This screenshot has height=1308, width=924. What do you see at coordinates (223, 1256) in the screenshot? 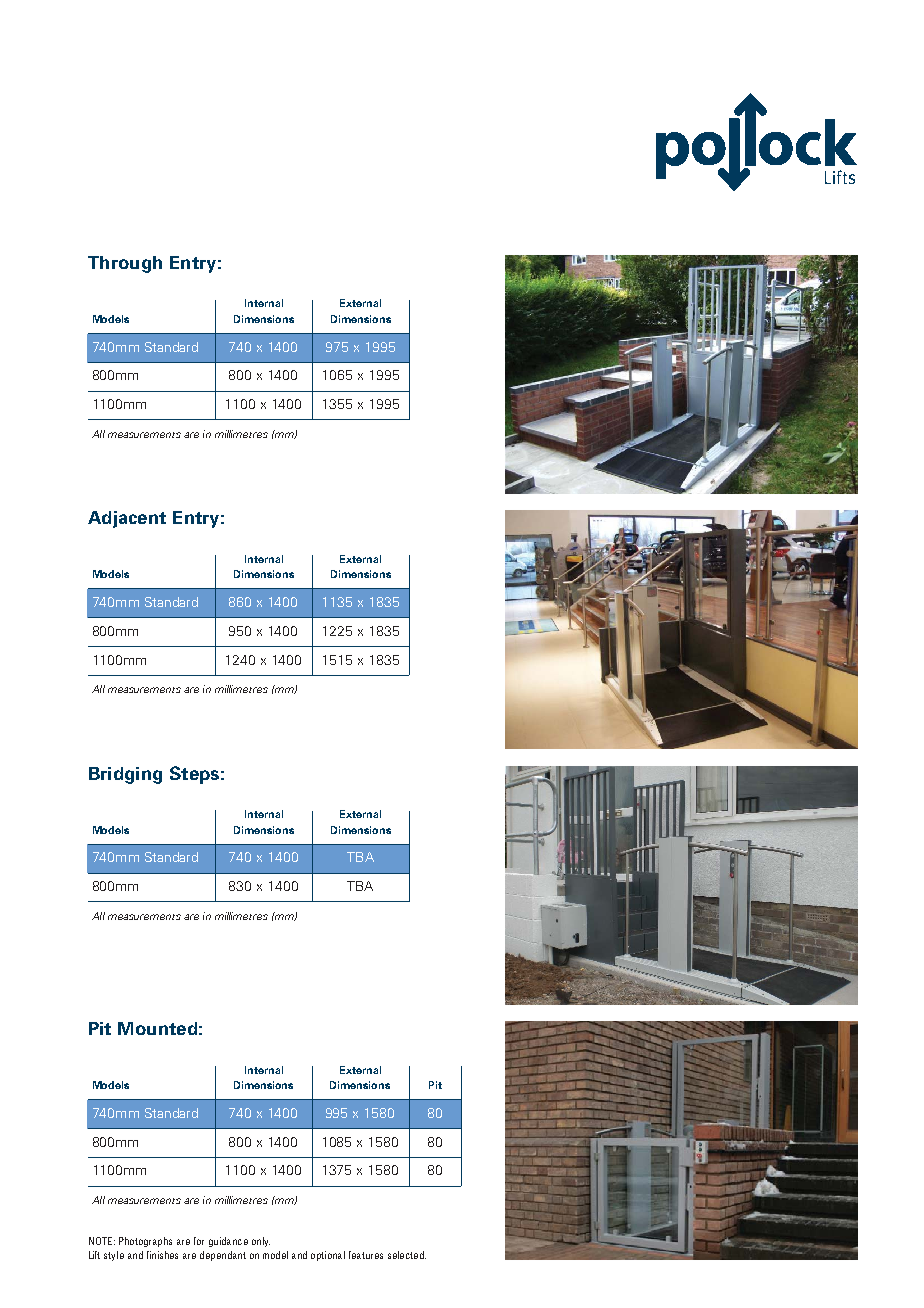
I see `dependant` at bounding box center [223, 1256].
